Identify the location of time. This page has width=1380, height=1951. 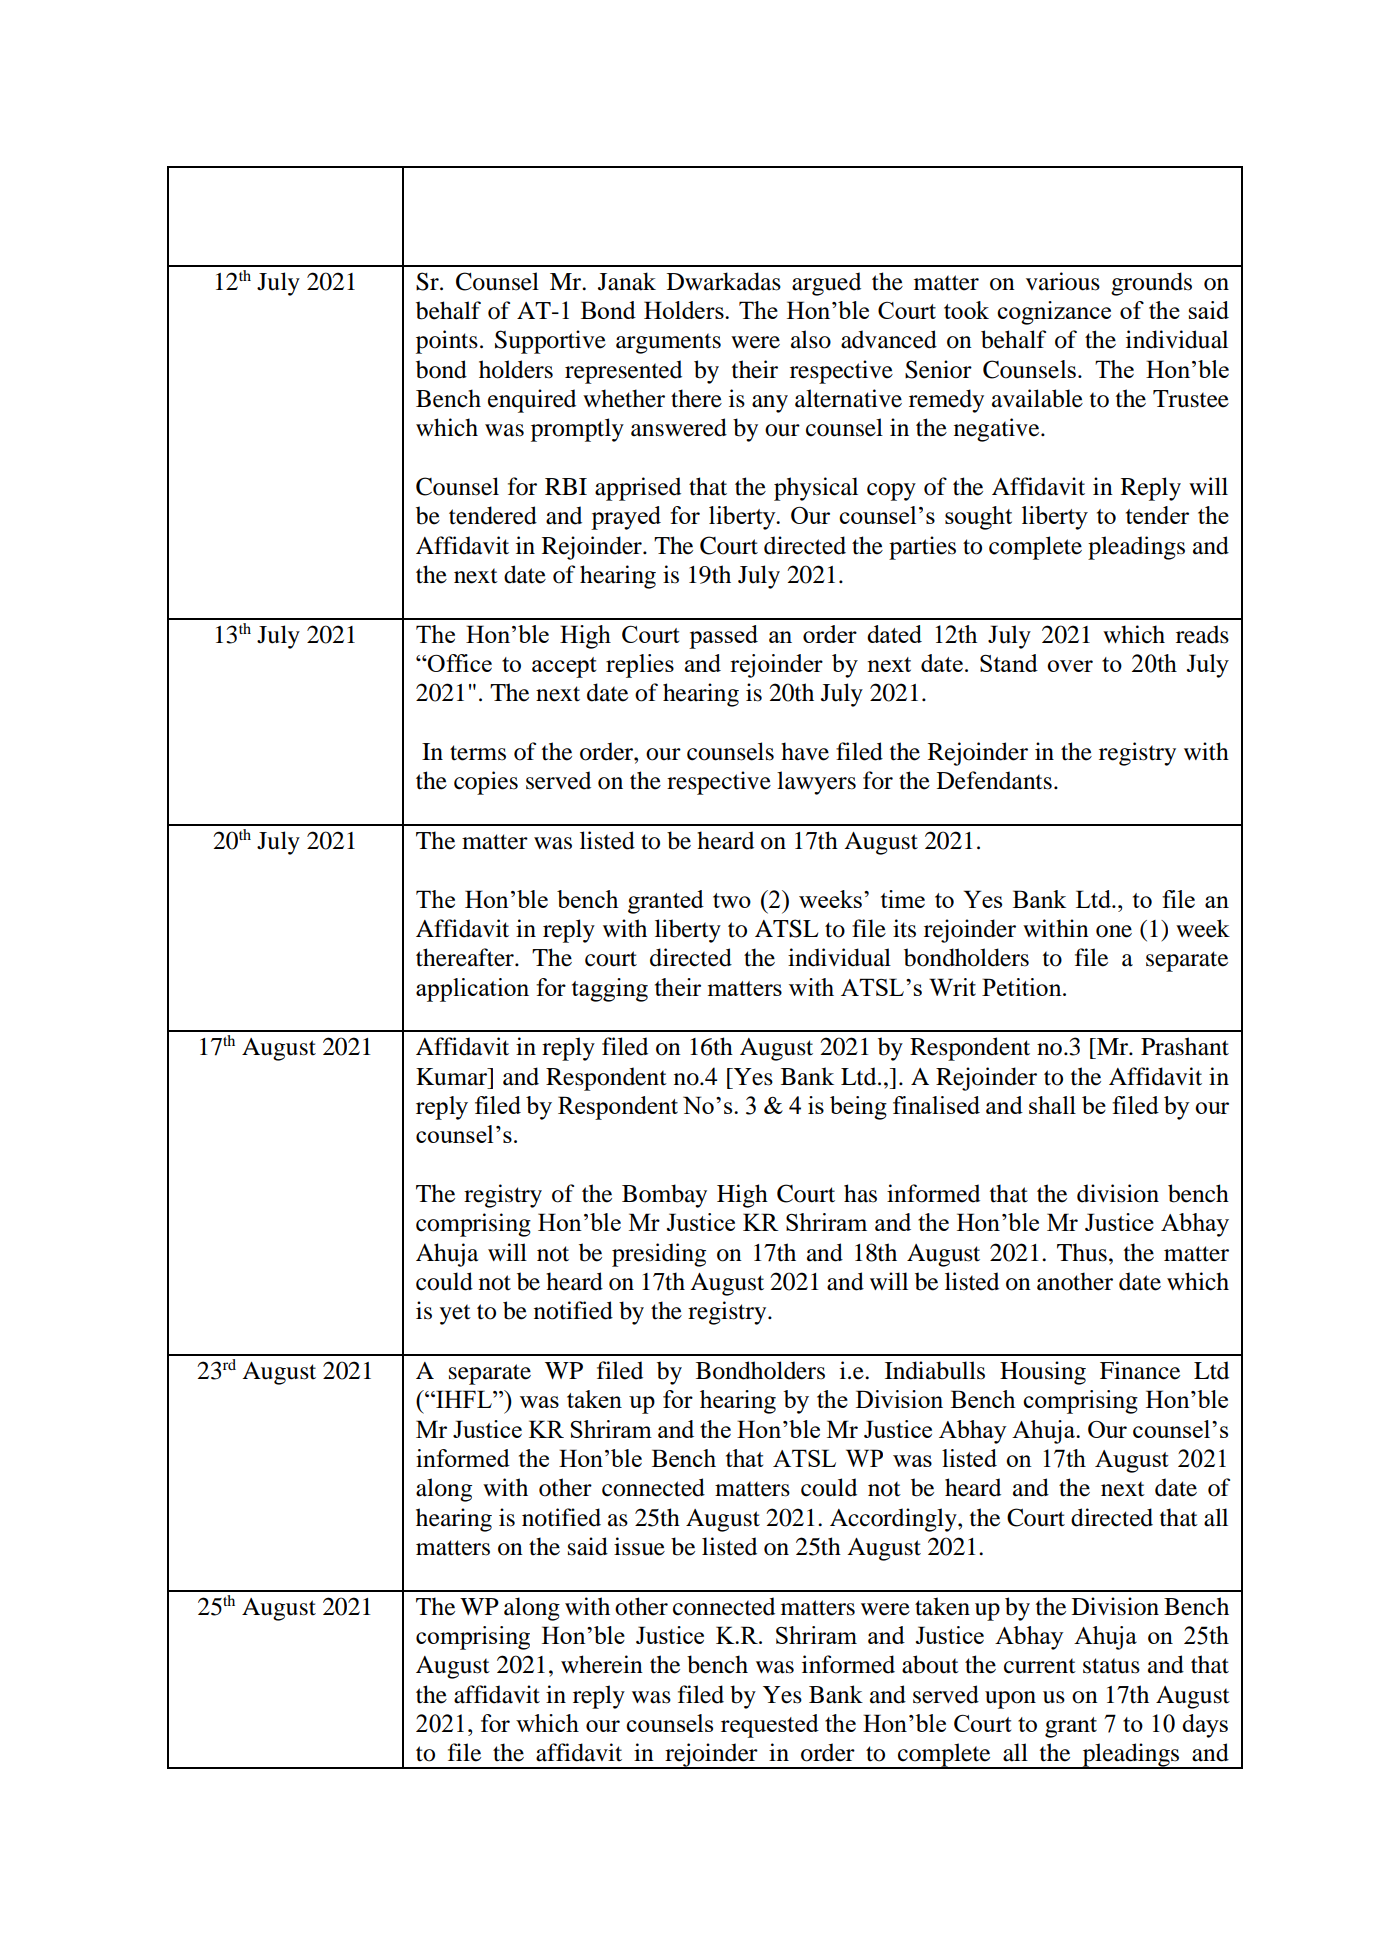
(903, 899).
